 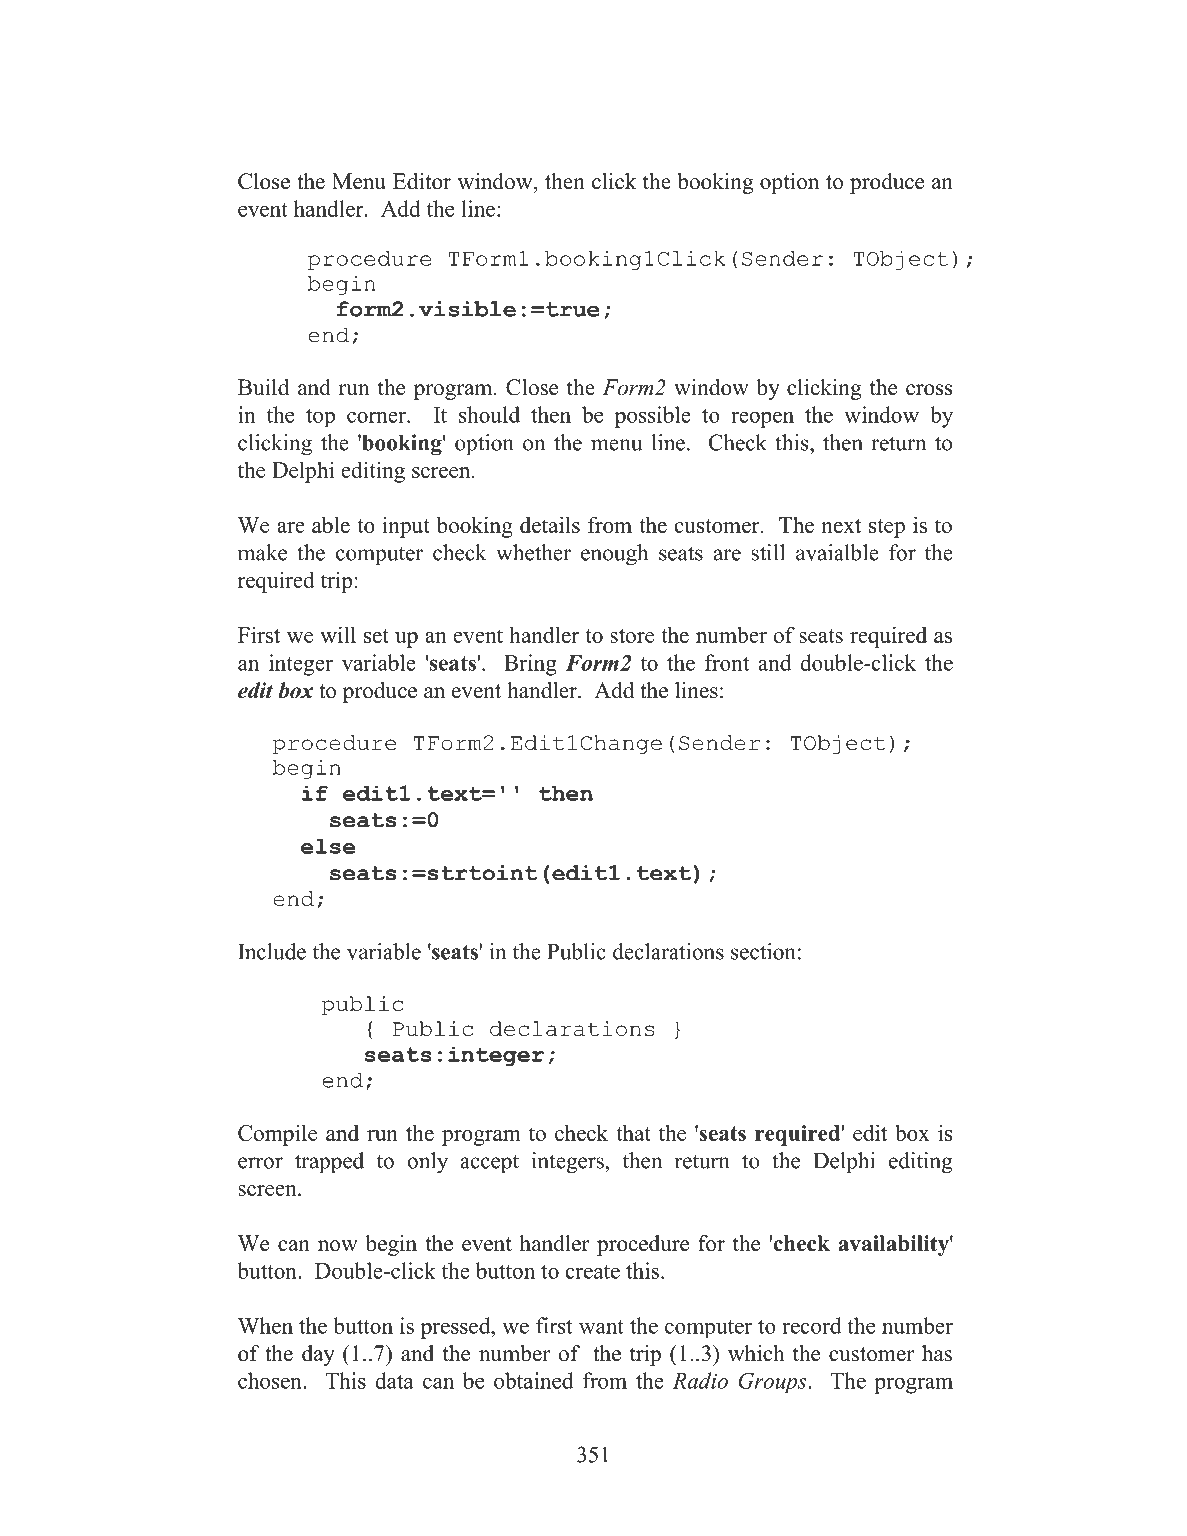 I want to click on cross, so click(x=929, y=390).
